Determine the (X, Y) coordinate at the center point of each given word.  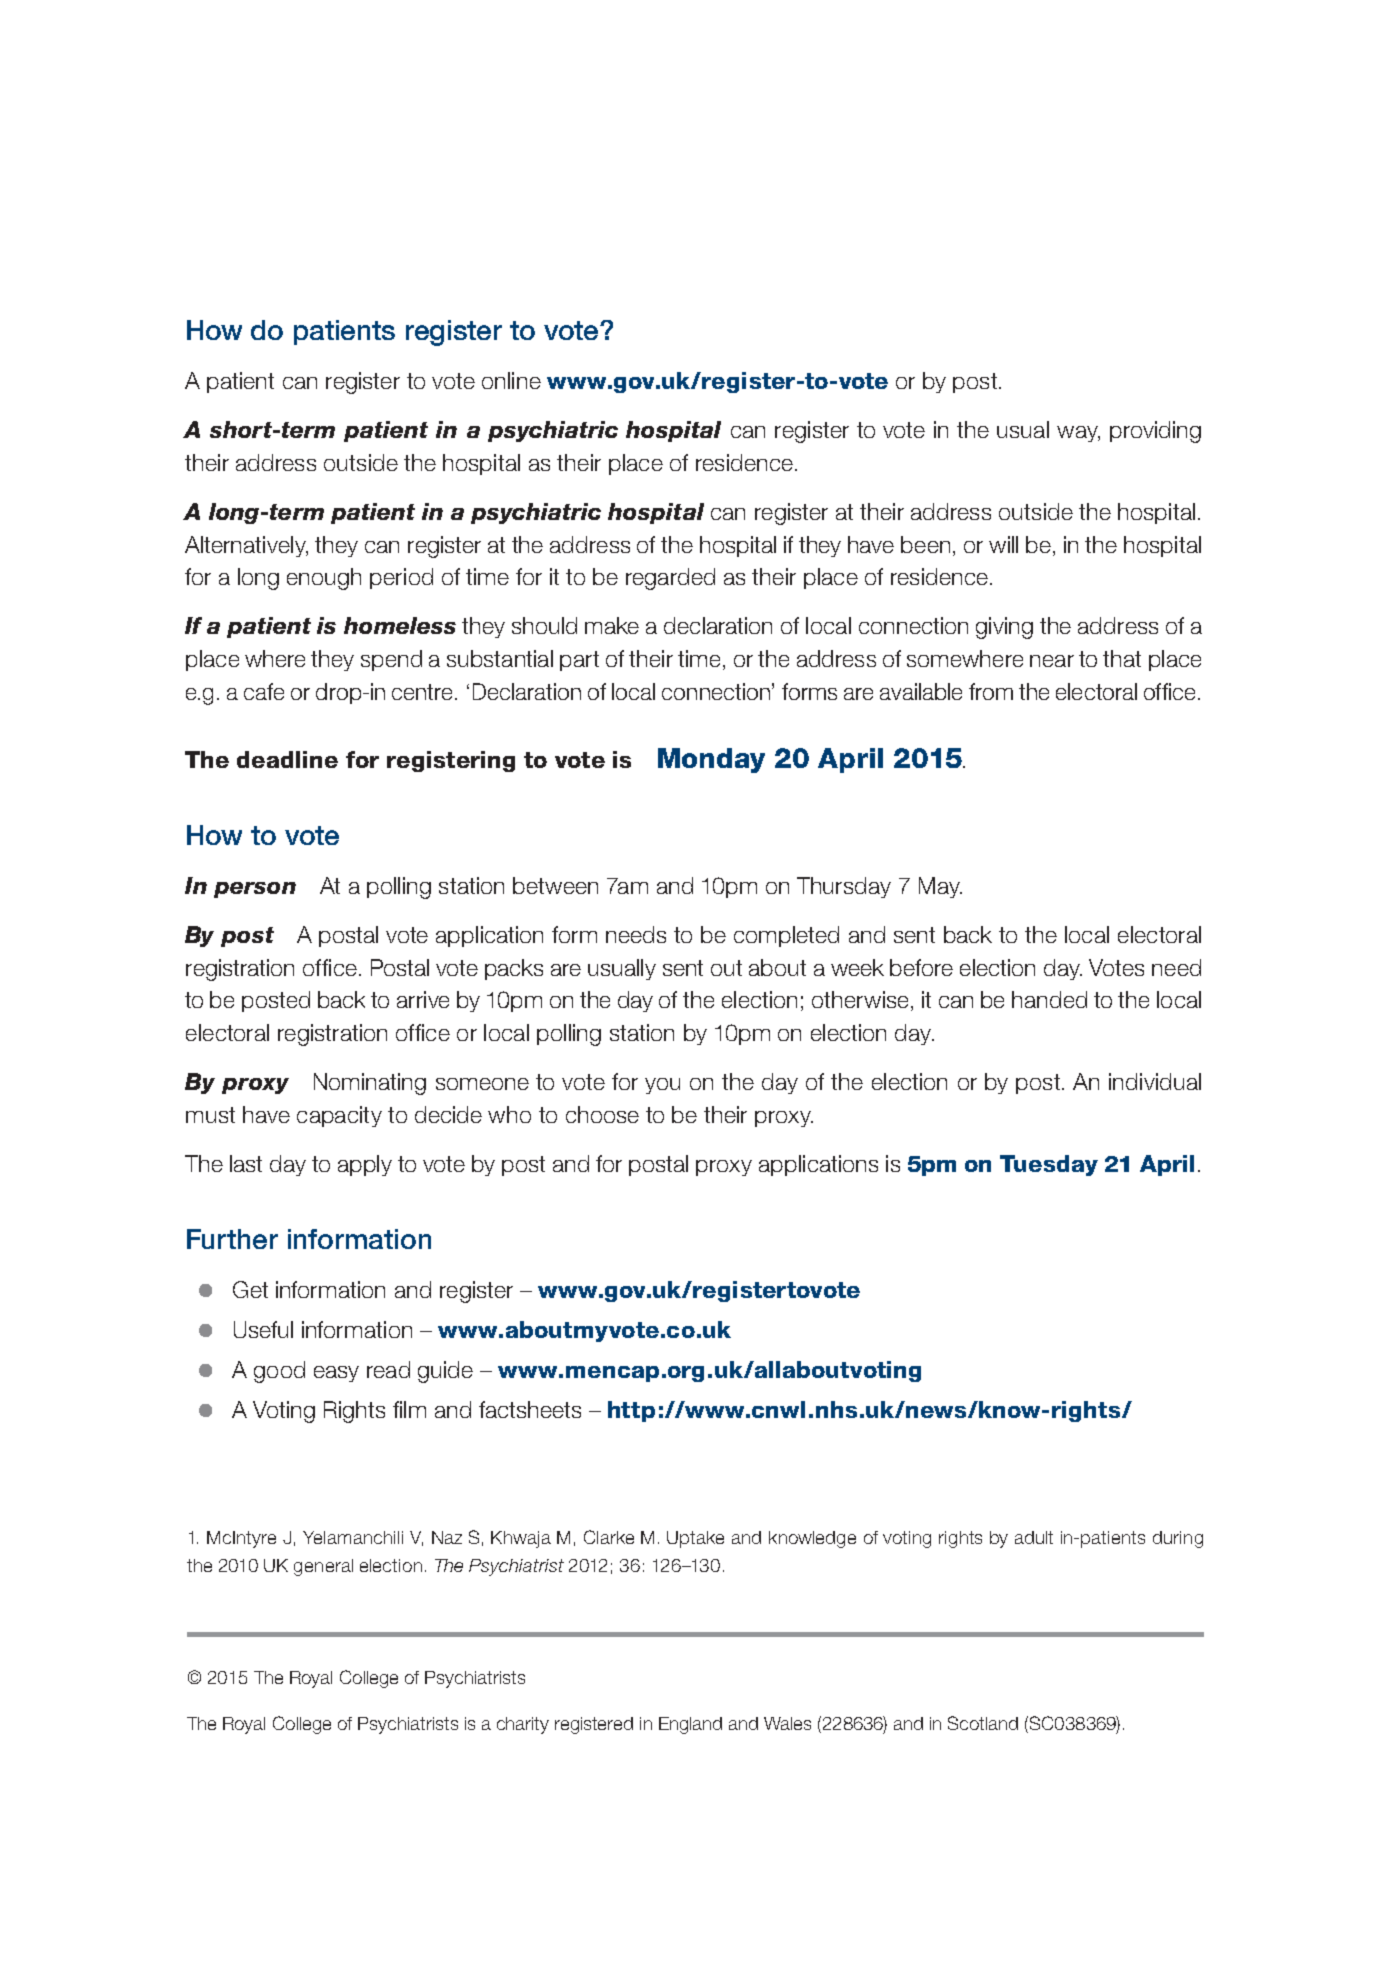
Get (250, 1289)
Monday (711, 760)
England (690, 1725)
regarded (670, 579)
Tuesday (1049, 1165)
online (511, 380)
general (323, 1567)
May (940, 887)
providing (1155, 432)
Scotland (983, 1723)
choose (602, 1114)
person (255, 890)
